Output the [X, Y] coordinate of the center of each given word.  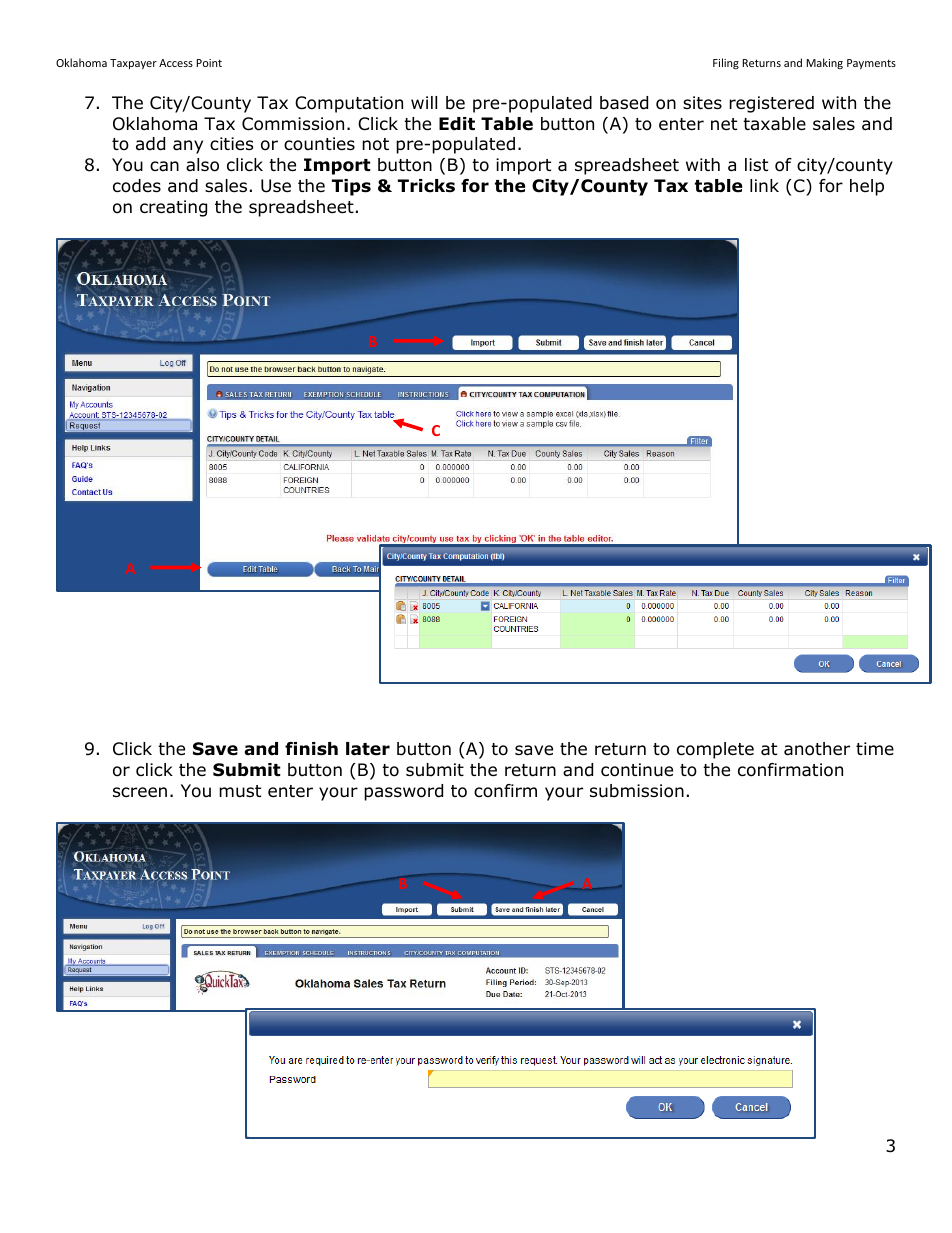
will [424, 102]
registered [771, 104]
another [817, 749]
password [403, 792]
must [240, 791]
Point [209, 63]
